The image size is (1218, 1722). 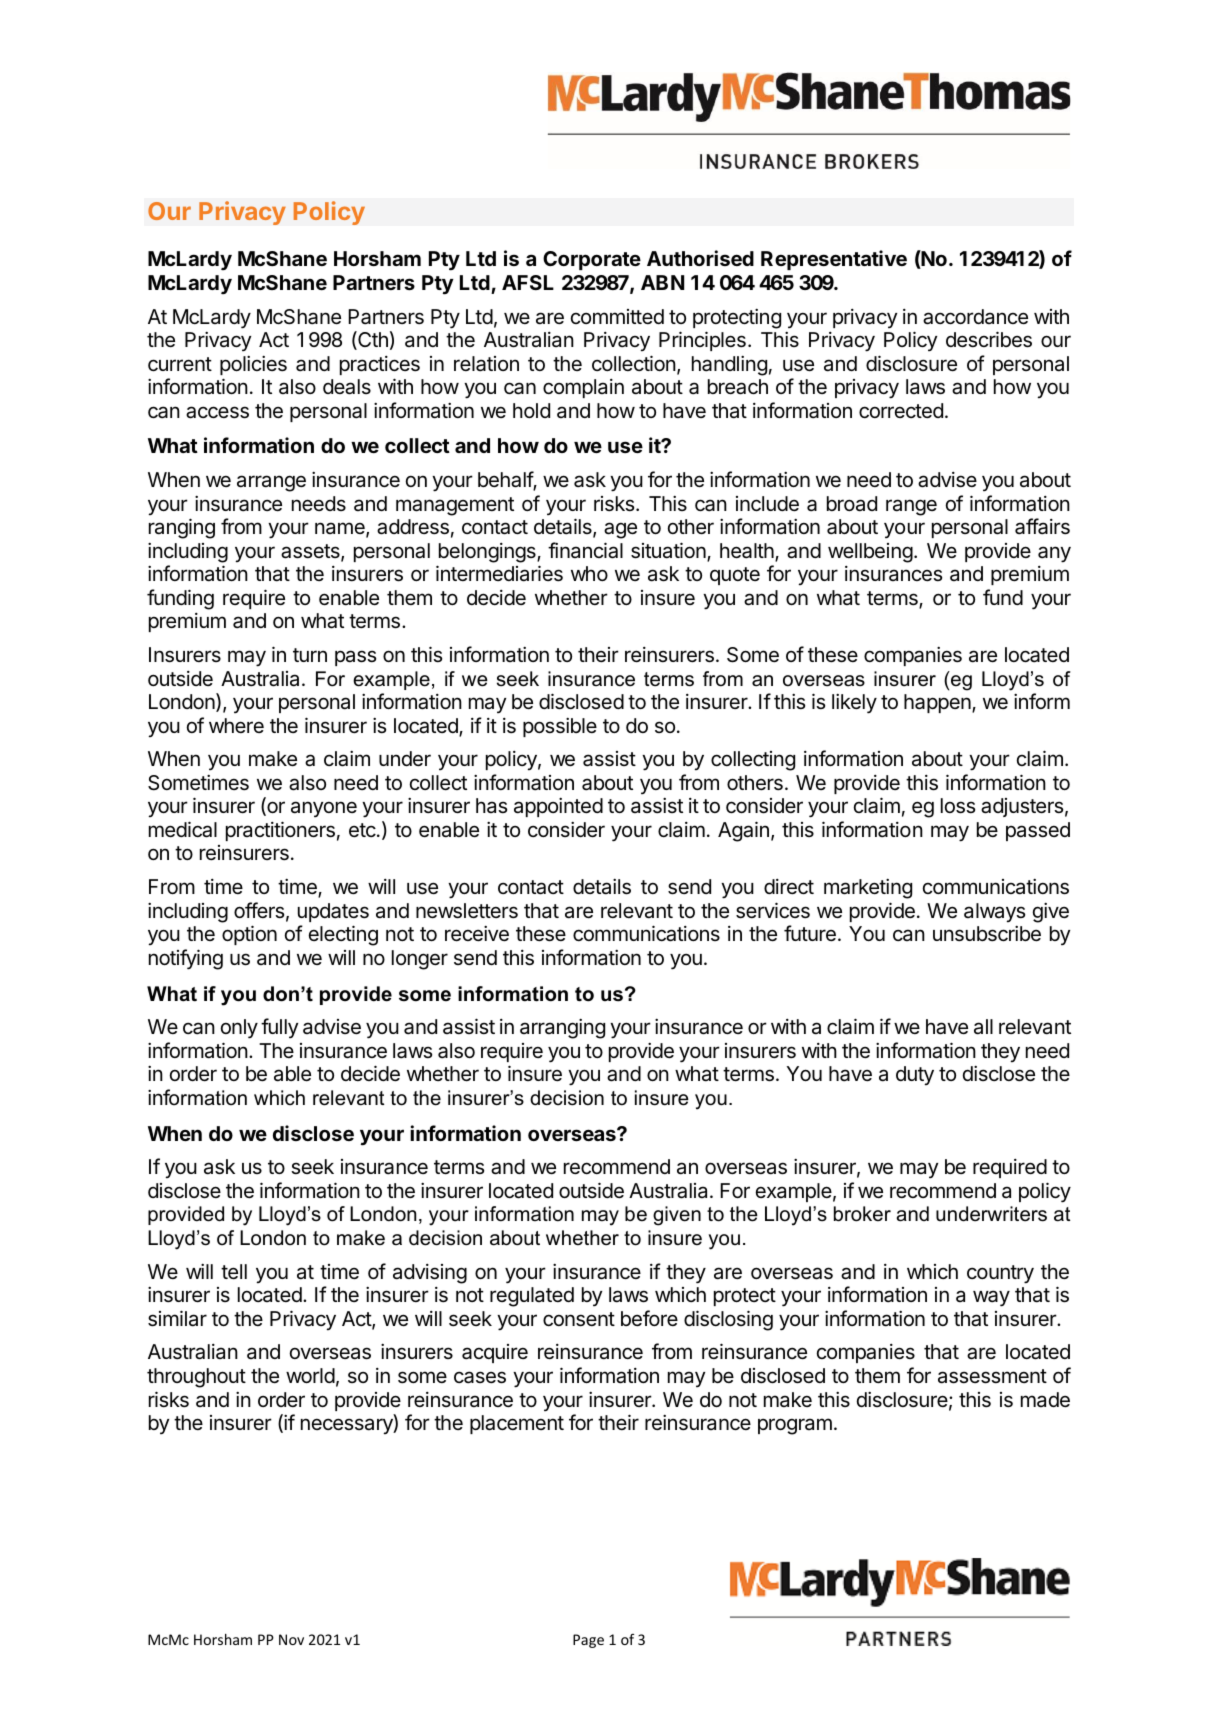 I want to click on accordance, so click(x=975, y=317).
